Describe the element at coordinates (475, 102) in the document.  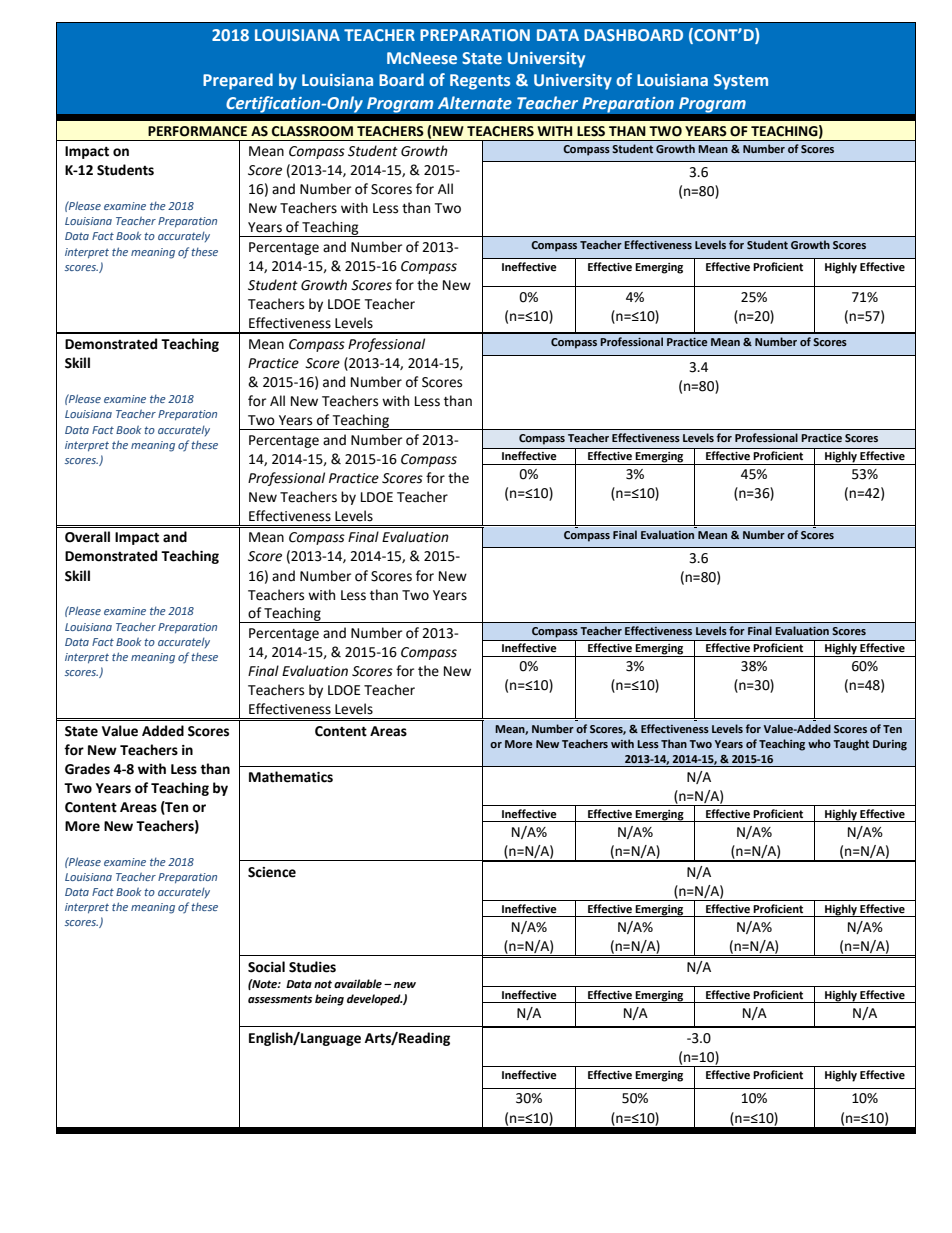
I see `Alternate` at that location.
